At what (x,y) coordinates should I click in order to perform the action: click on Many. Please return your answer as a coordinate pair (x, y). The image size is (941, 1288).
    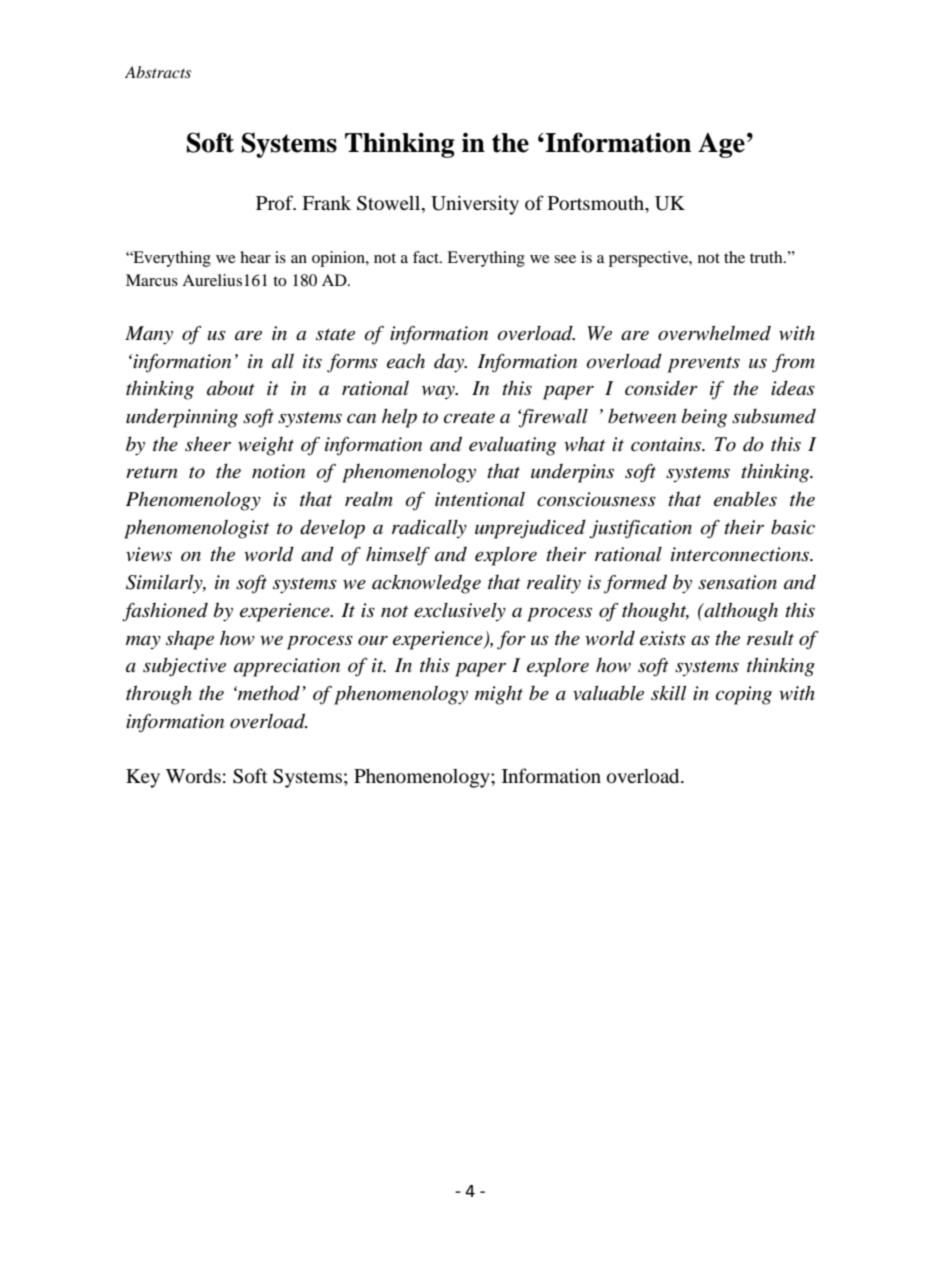
    Looking at the image, I should click on (149, 335).
